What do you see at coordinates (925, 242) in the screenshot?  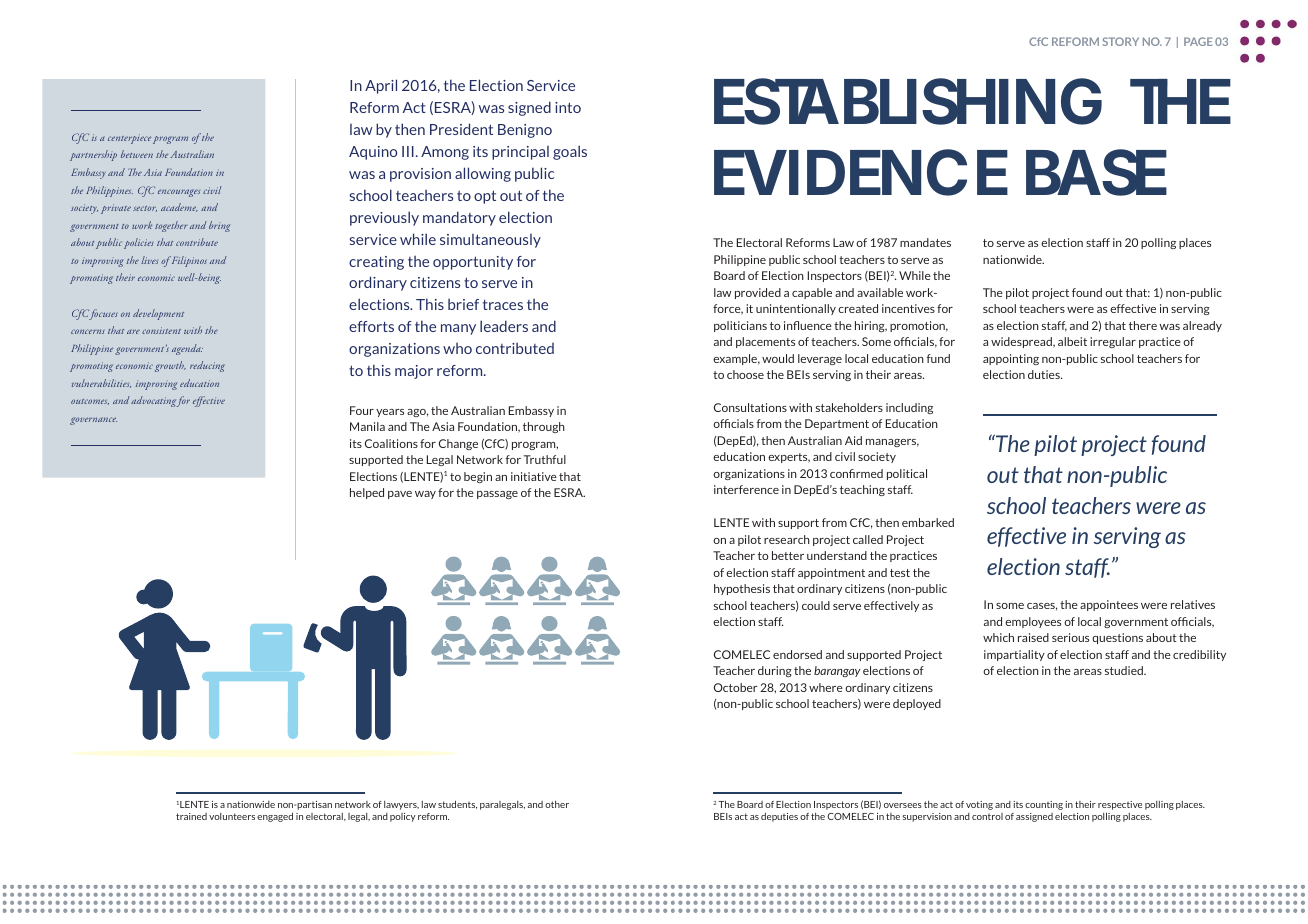 I see `mandates` at bounding box center [925, 242].
